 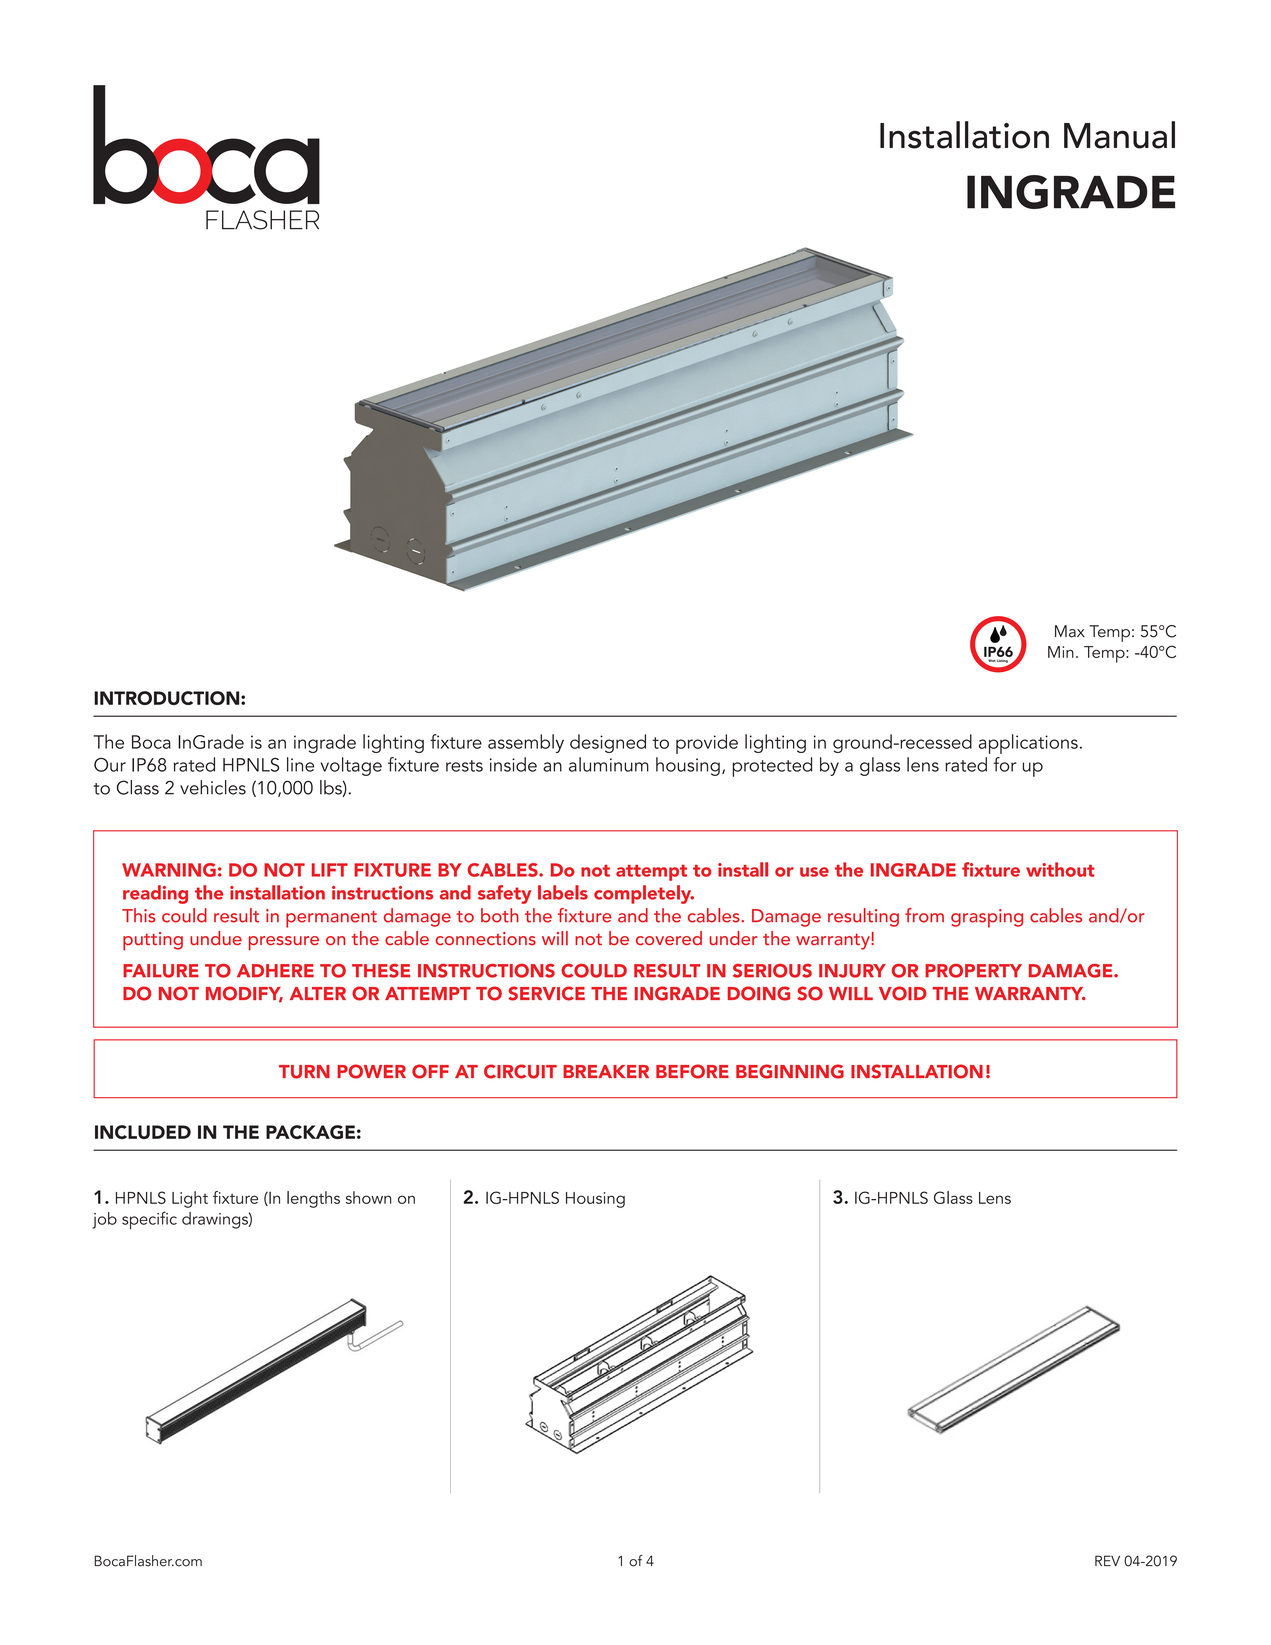 I want to click on REV, so click(x=1107, y=1560).
